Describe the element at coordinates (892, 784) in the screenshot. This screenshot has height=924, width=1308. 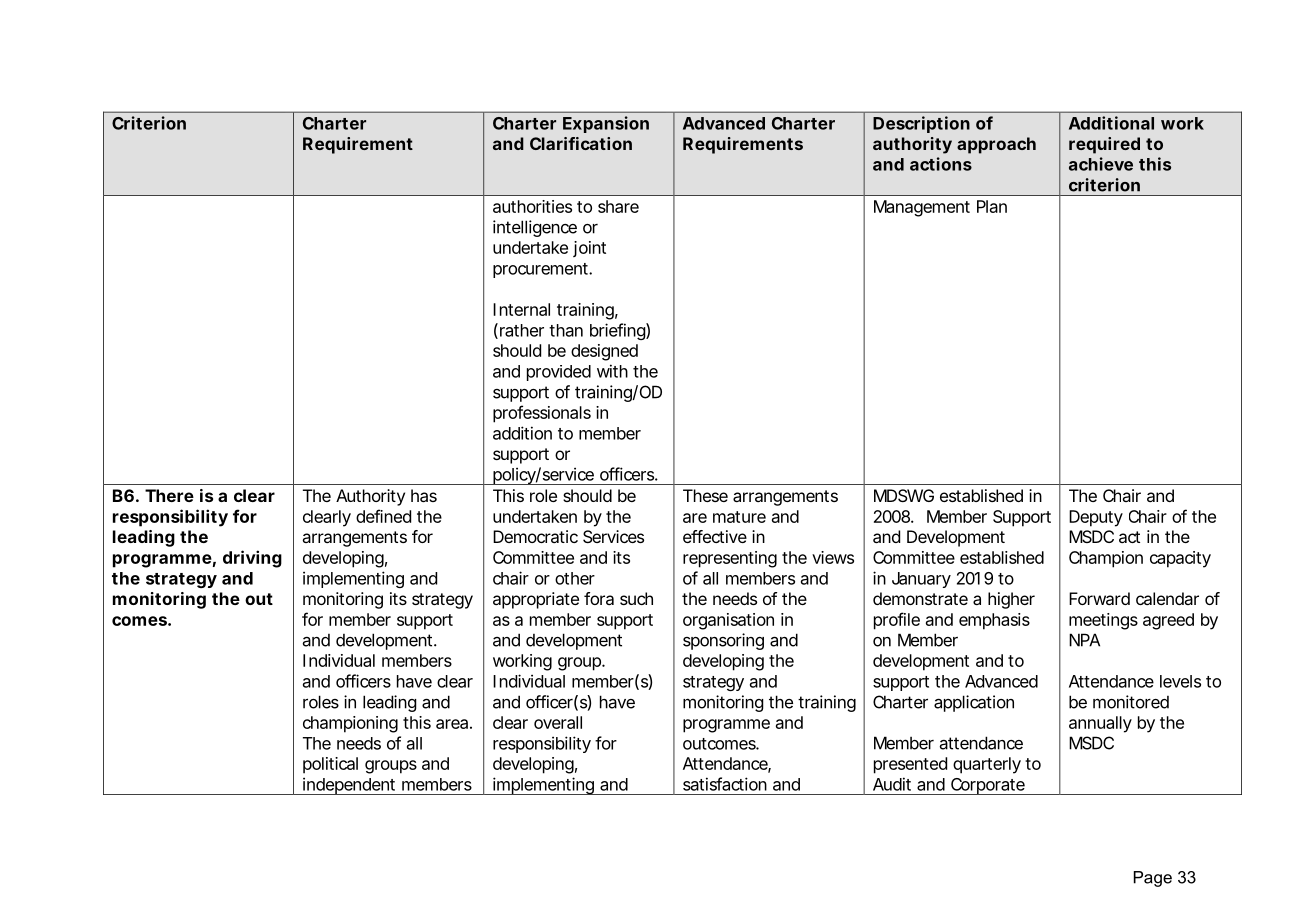
I see `Audit` at that location.
